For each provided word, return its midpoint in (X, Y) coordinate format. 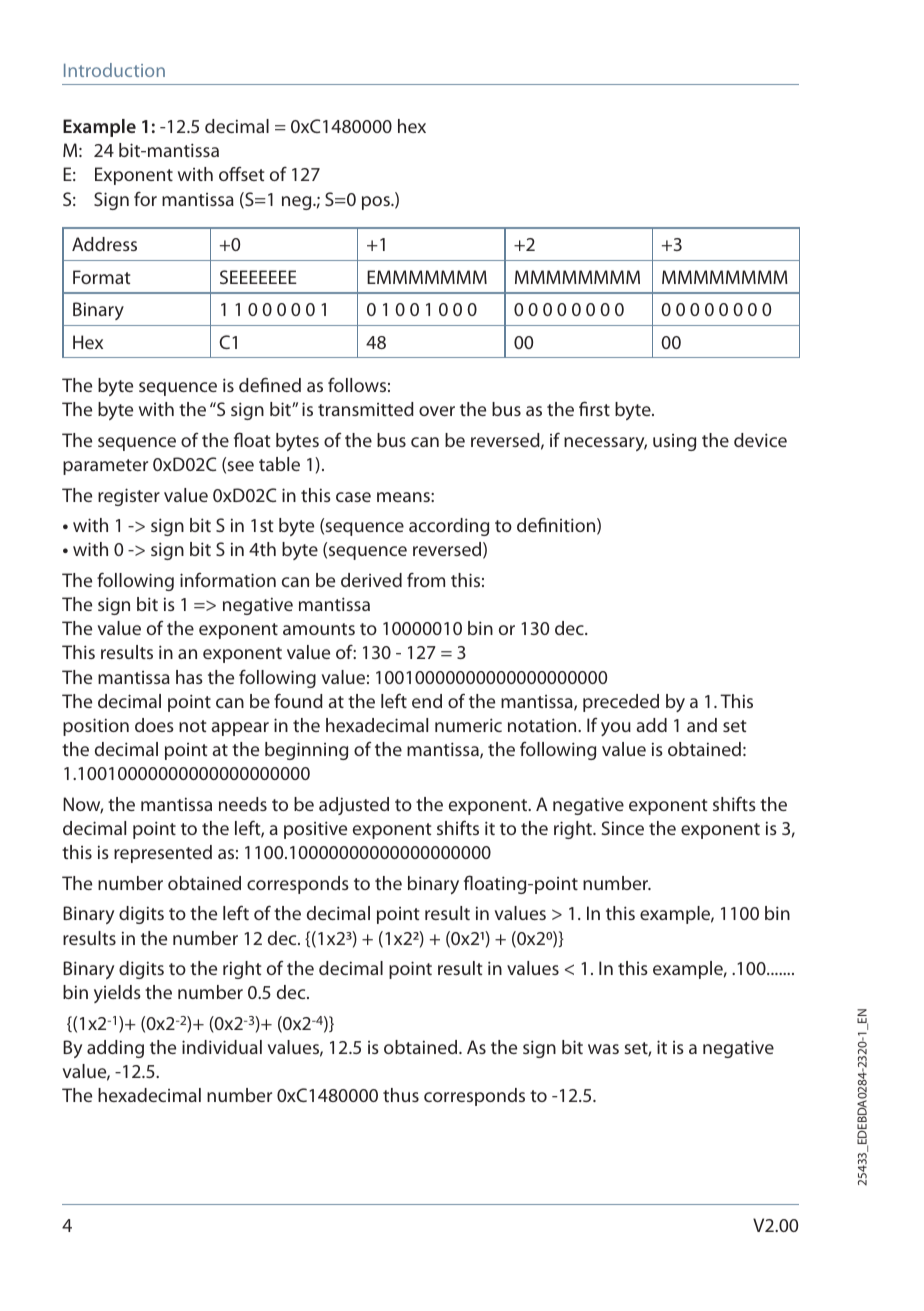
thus (401, 1095)
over (437, 411)
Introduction (114, 70)
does (154, 725)
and (702, 725)
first (594, 408)
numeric (468, 725)
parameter (105, 467)
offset (241, 173)
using (674, 442)
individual (222, 1047)
